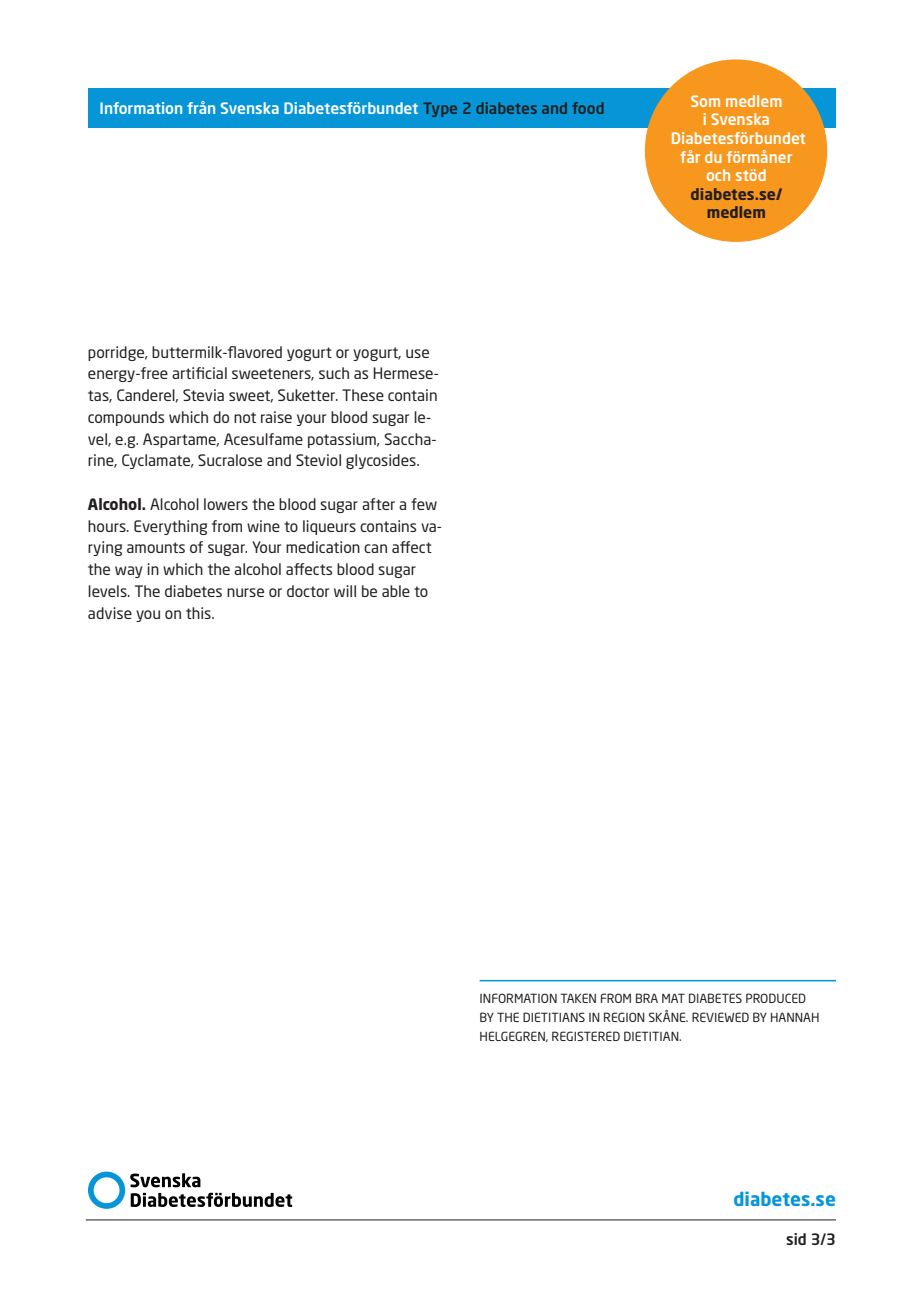  What do you see at coordinates (718, 175) in the screenshot?
I see `och` at bounding box center [718, 175].
